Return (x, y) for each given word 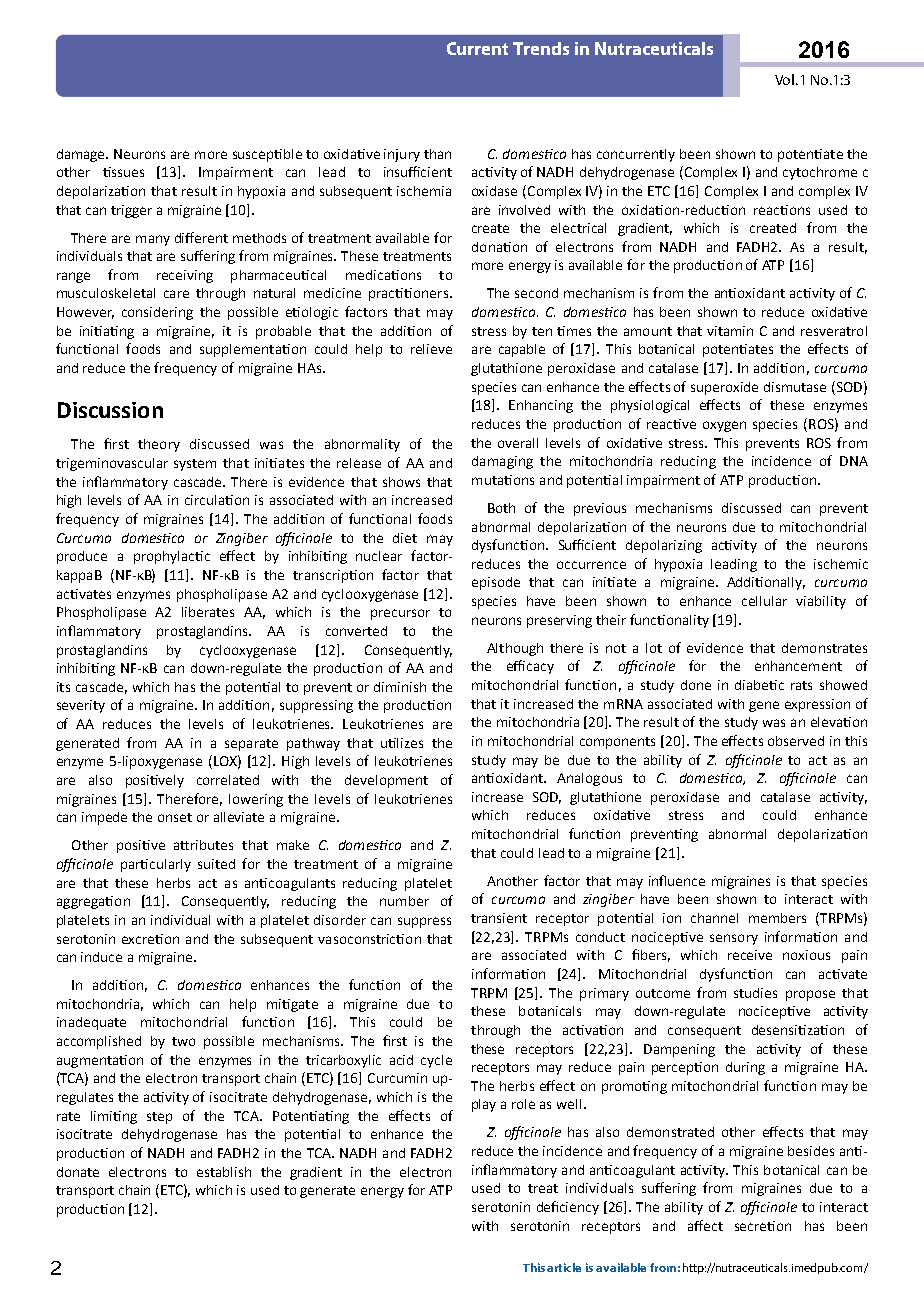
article (564, 1267)
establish (224, 1172)
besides (811, 1151)
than (437, 154)
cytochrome (820, 173)
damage (82, 155)
